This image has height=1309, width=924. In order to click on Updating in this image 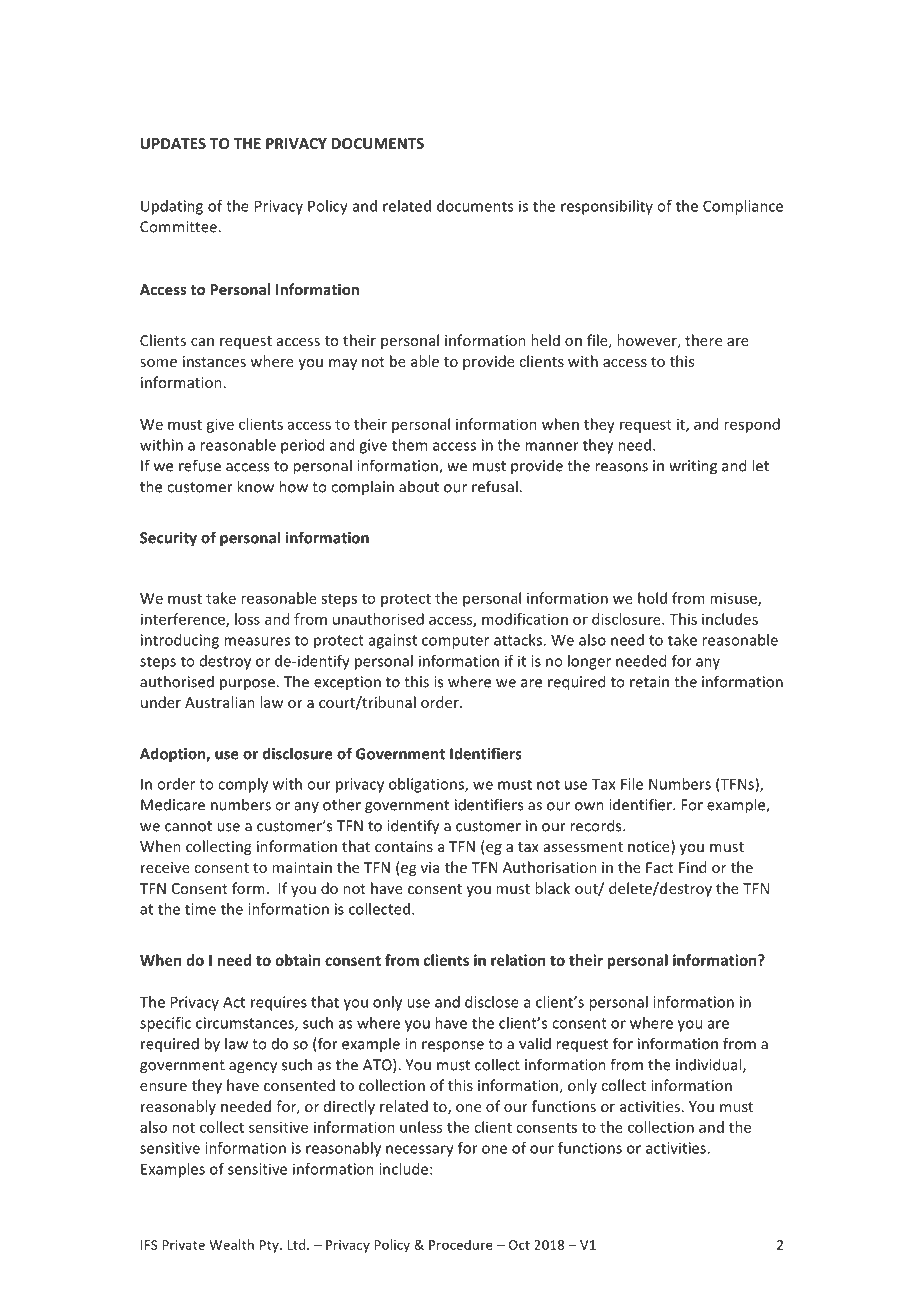, I will do `click(172, 207)`.
